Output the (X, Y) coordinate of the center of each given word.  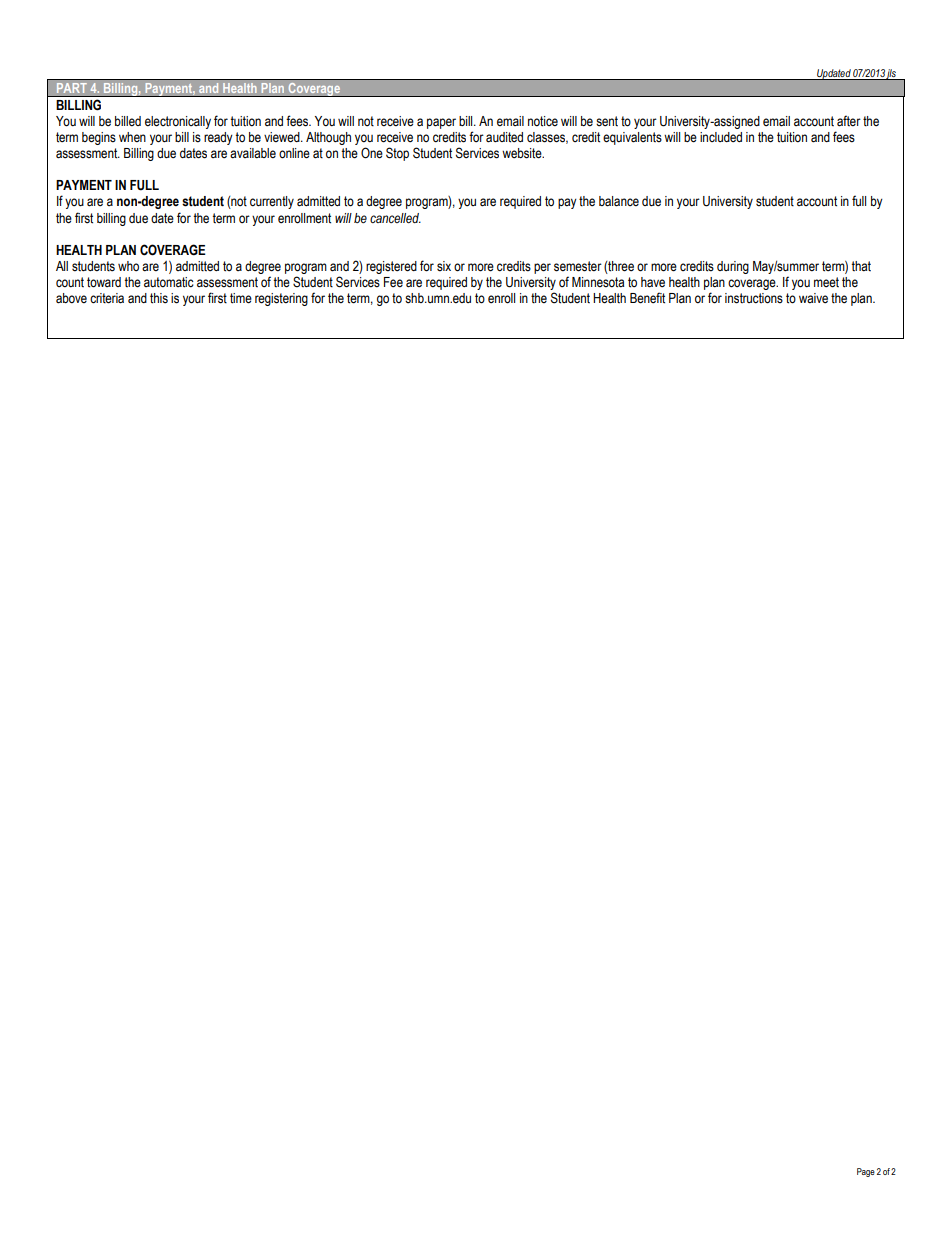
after (849, 121)
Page (866, 1172)
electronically (178, 122)
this (159, 298)
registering (281, 299)
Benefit (647, 298)
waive (813, 298)
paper (441, 123)
